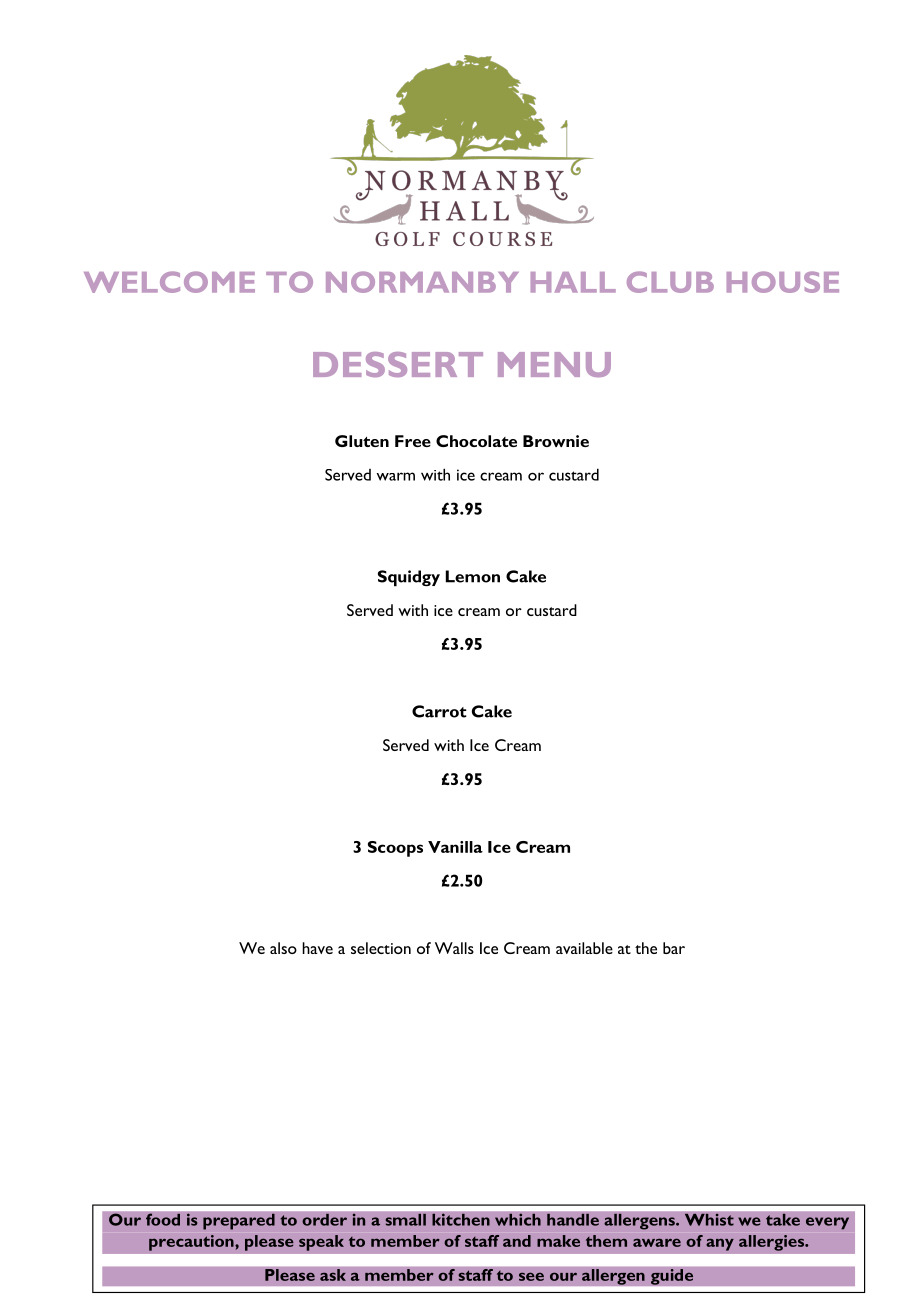 Image resolution: width=924 pixels, height=1308 pixels. Describe the element at coordinates (454, 948) in the page. I see `Walls` at that location.
